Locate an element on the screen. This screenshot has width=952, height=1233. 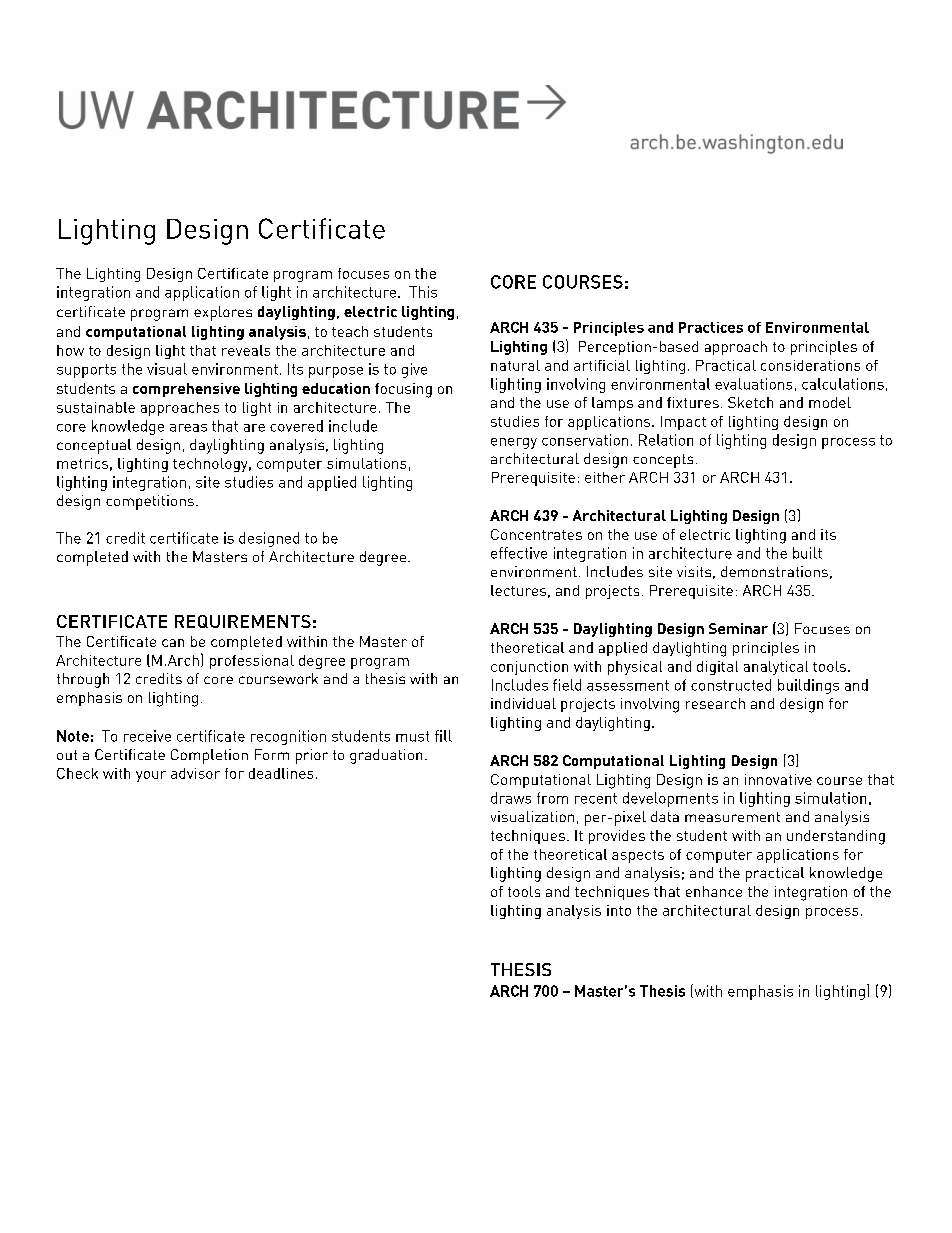
Practices is located at coordinates (711, 327).
